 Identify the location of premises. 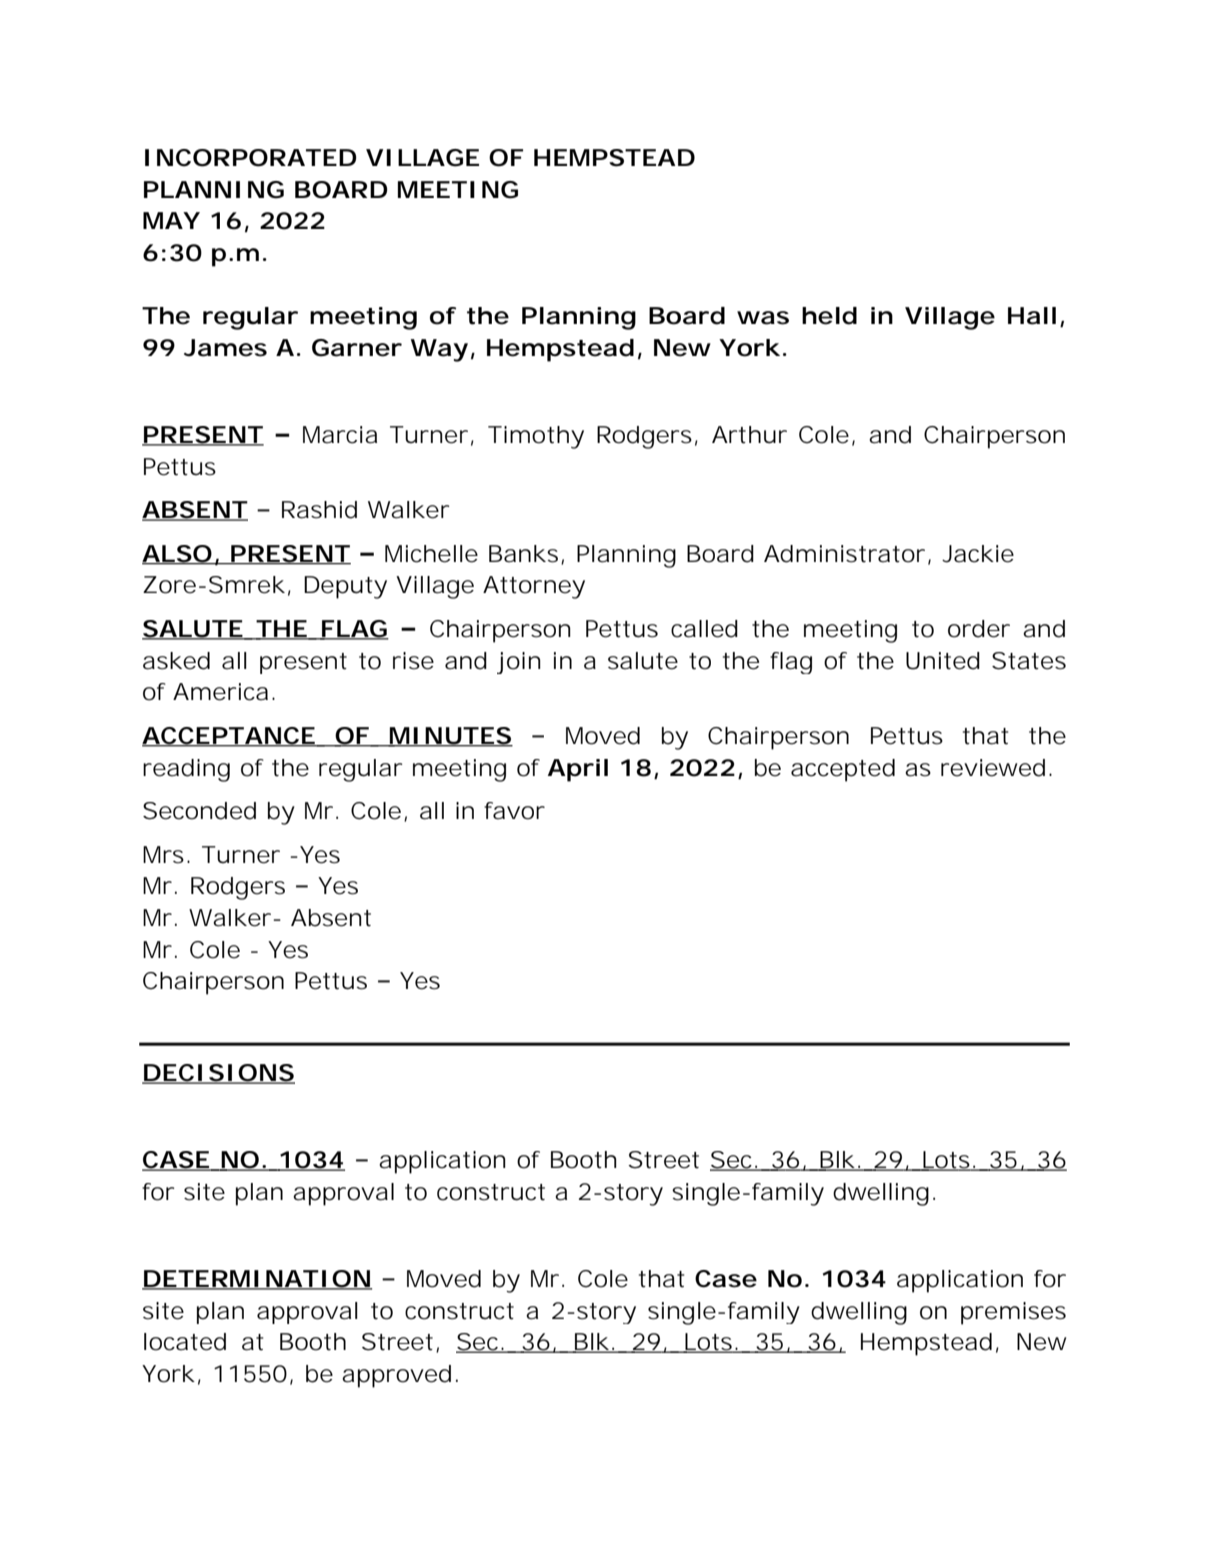
(1013, 1313).
